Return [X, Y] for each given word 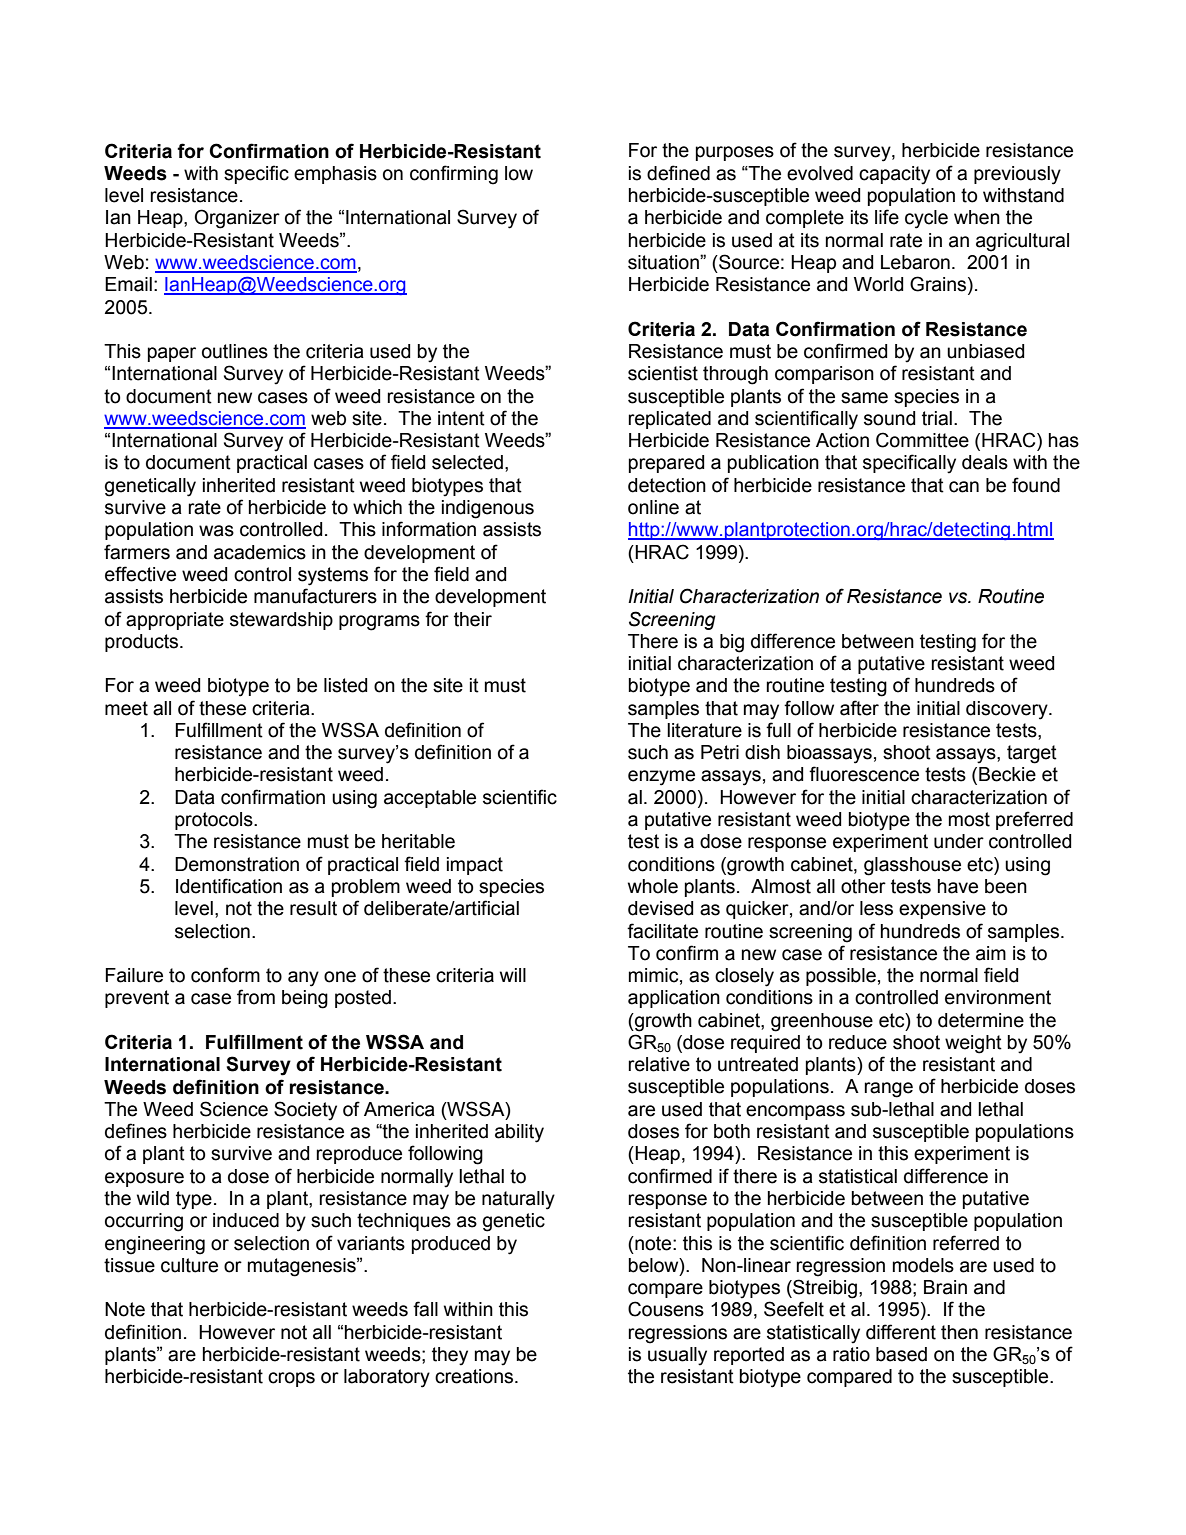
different [901, 1332]
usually [677, 1356]
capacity [894, 175]
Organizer [237, 219]
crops [291, 1379]
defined [678, 173]
